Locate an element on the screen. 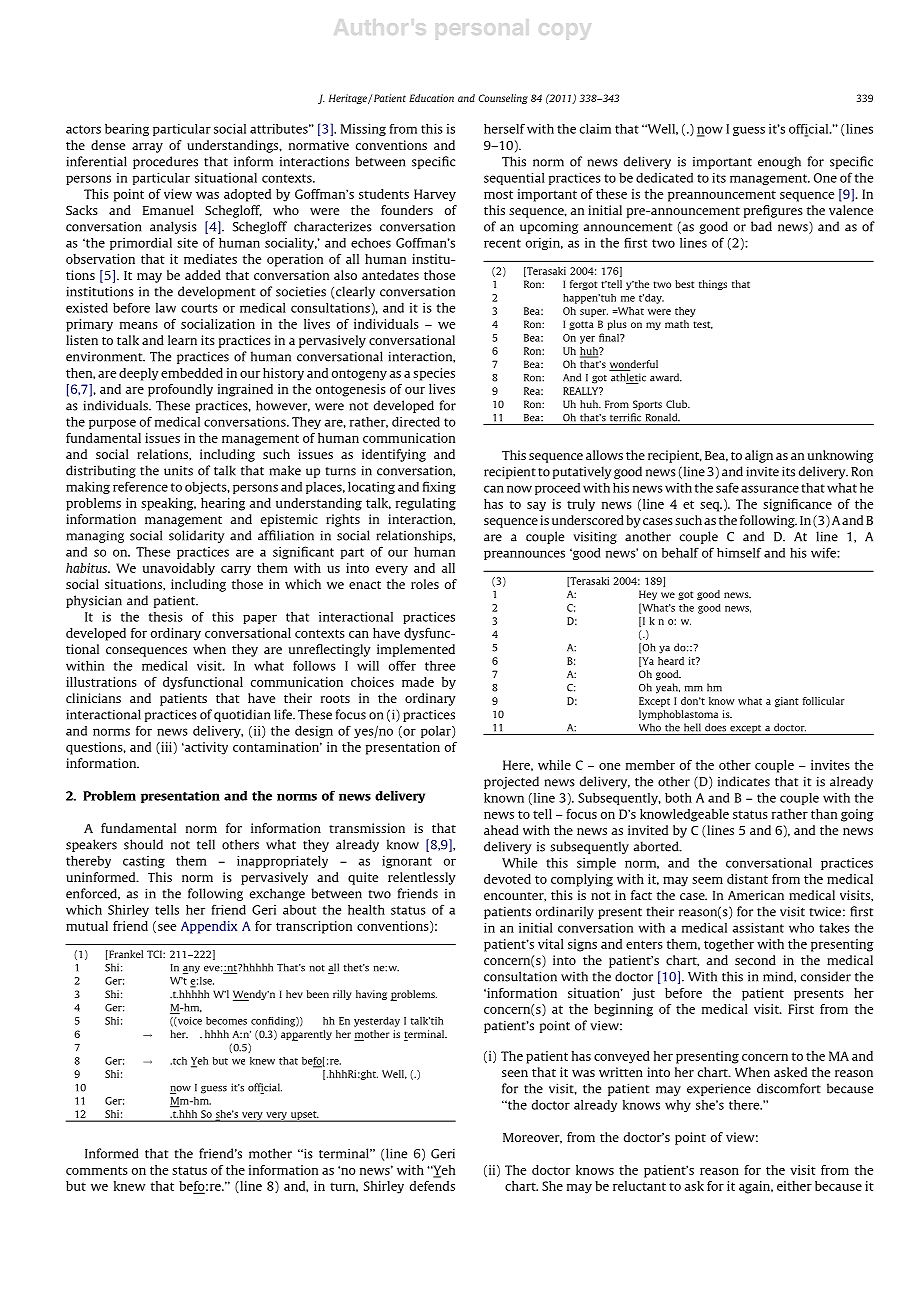 Image resolution: width=924 pixels, height=1308 pixels. three is located at coordinates (440, 666).
